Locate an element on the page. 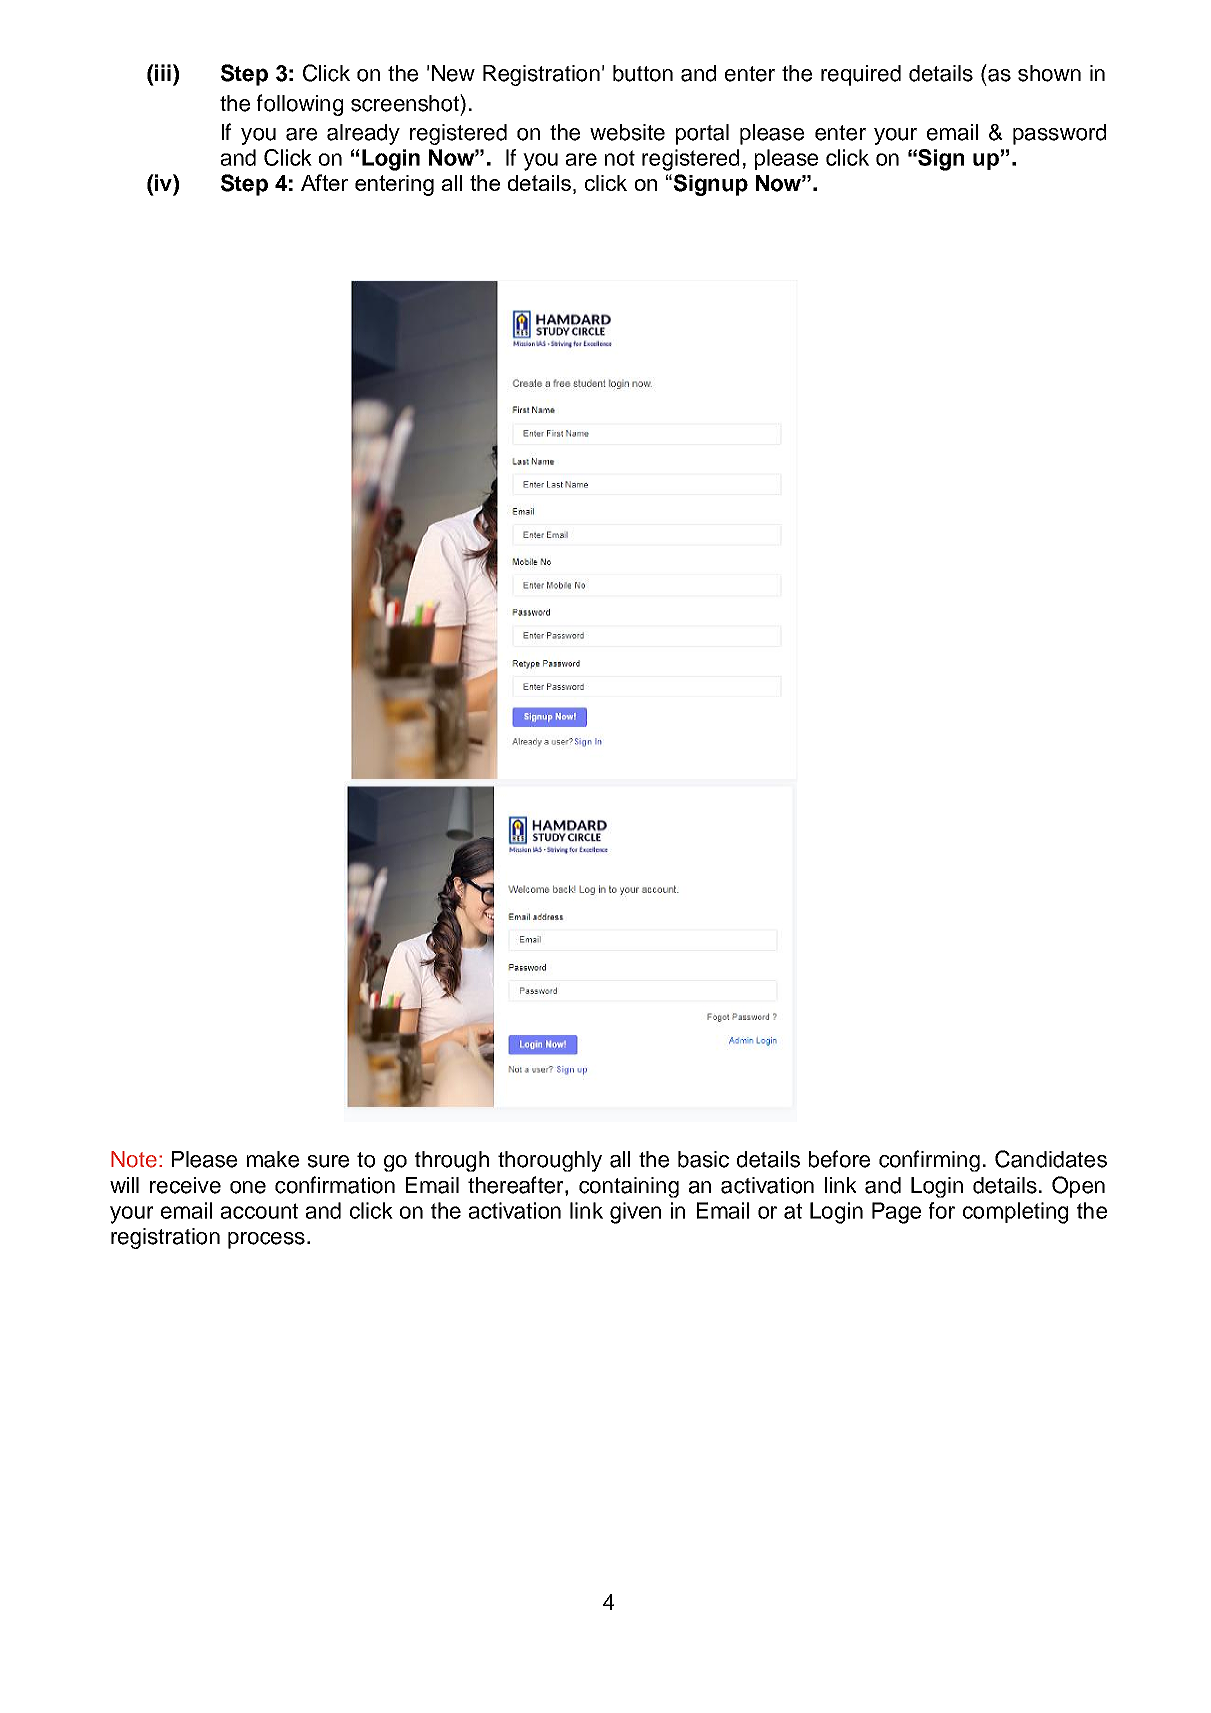 The image size is (1211, 1713). following is located at coordinates (300, 105).
